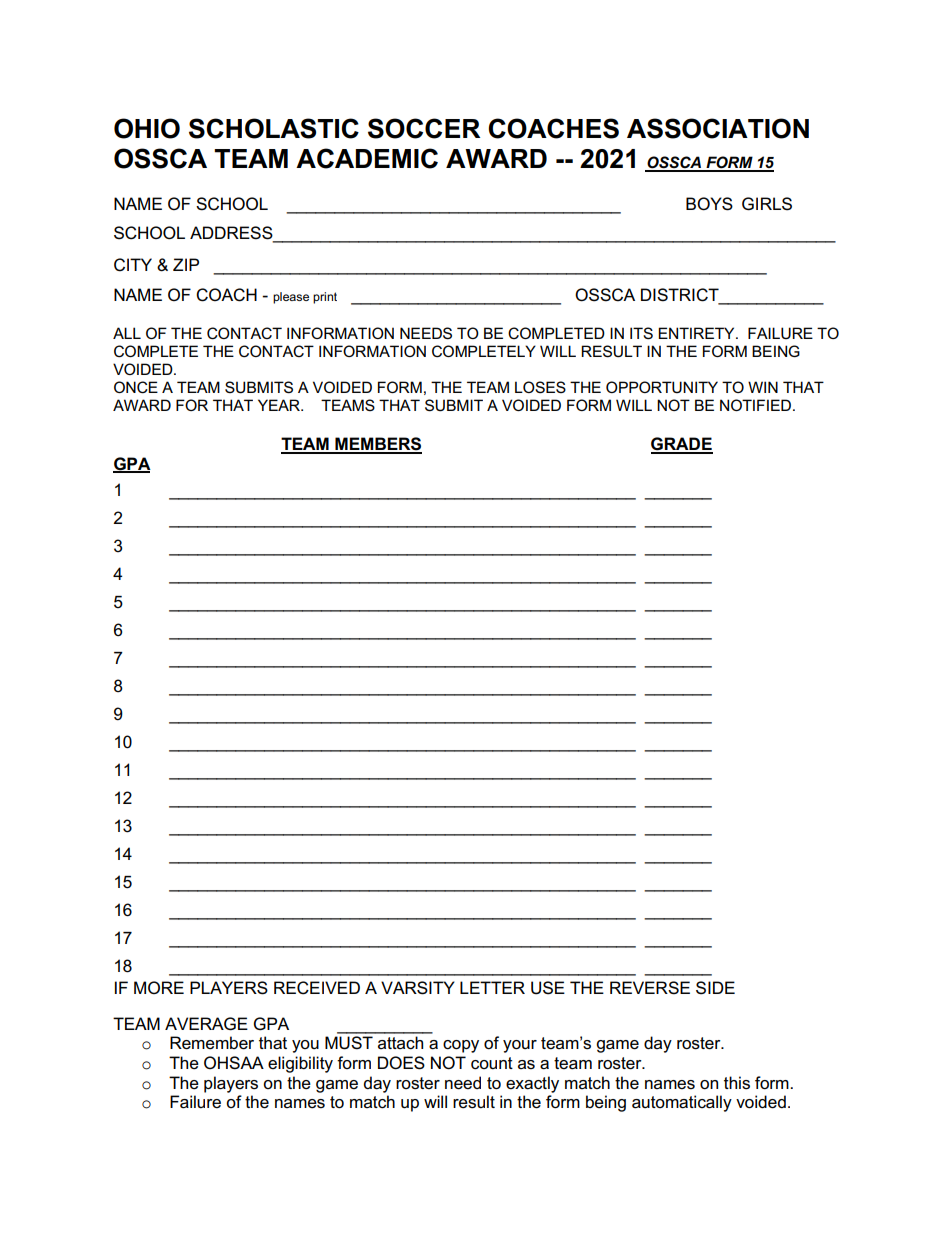 The image size is (952, 1233). What do you see at coordinates (461, 1046) in the screenshot?
I see `copy` at bounding box center [461, 1046].
